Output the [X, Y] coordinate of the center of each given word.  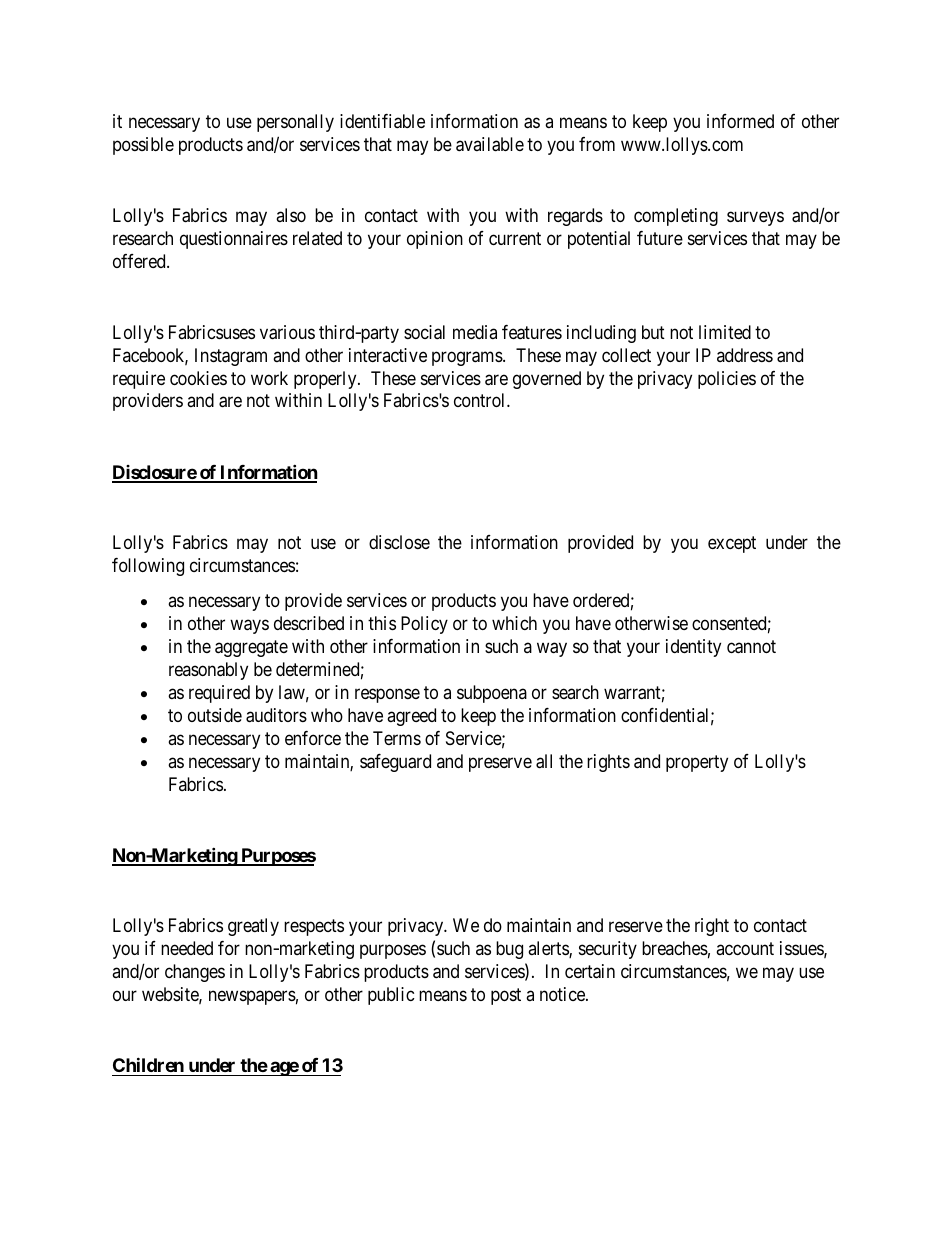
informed [740, 121]
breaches [675, 948]
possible [143, 146]
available [490, 144]
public [391, 996]
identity [693, 648]
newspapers [252, 997]
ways [249, 627]
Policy [424, 625]
